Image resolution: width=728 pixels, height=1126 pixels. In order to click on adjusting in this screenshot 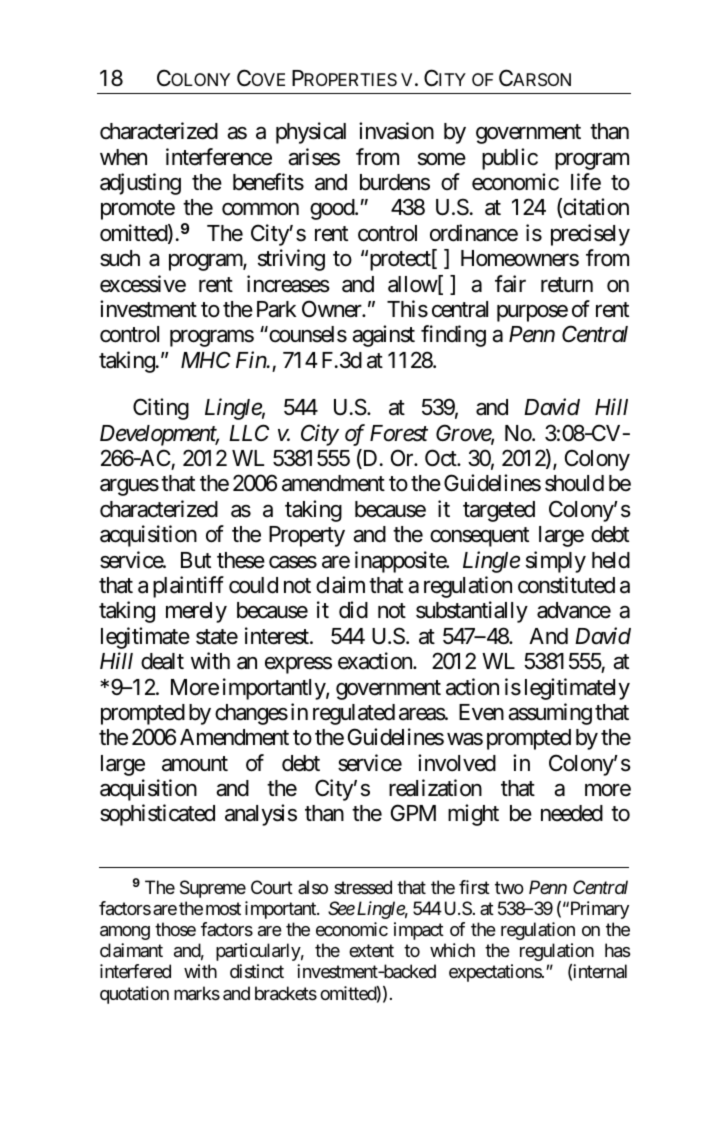, I will do `click(140, 184)`.
